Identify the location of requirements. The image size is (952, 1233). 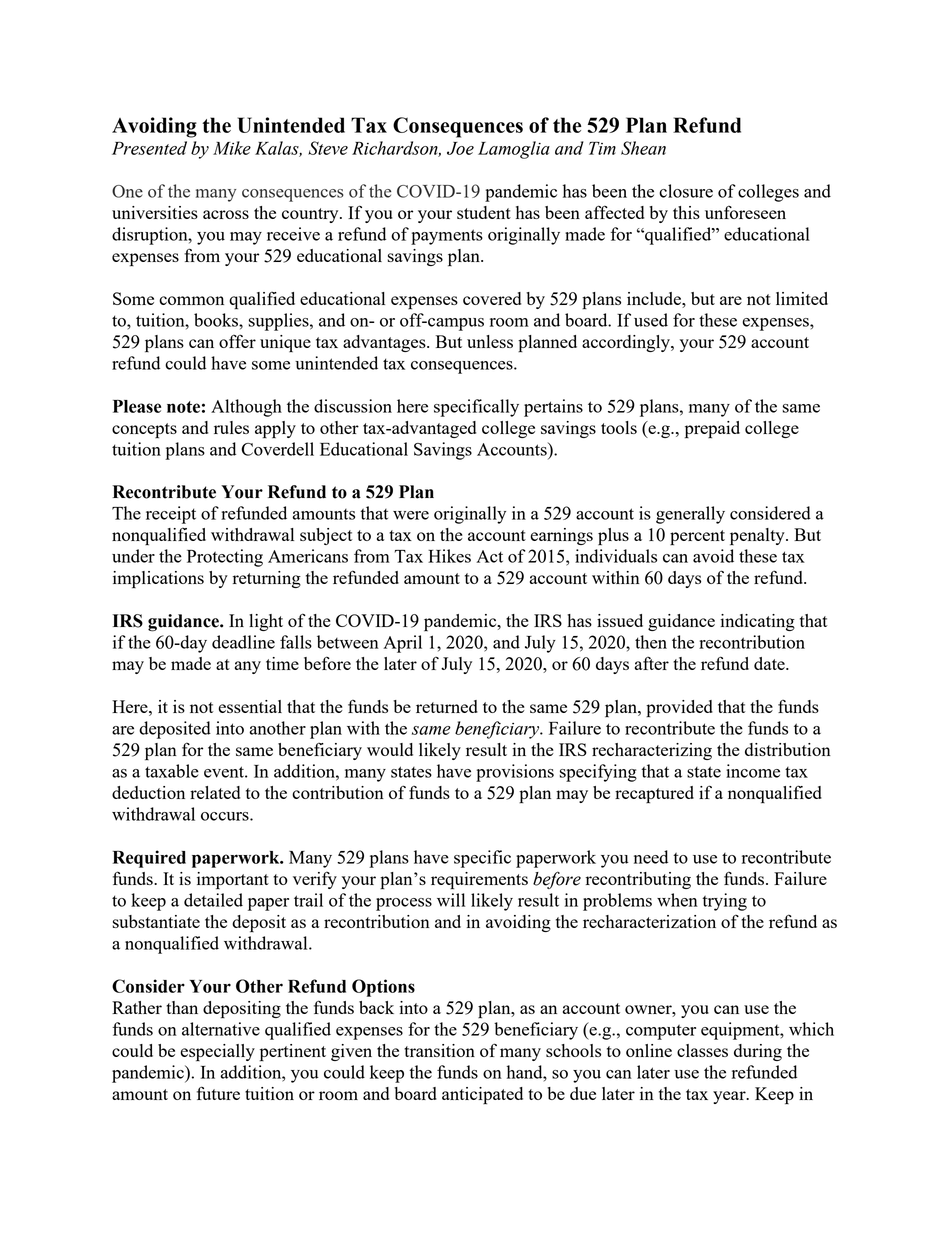
(479, 881).
